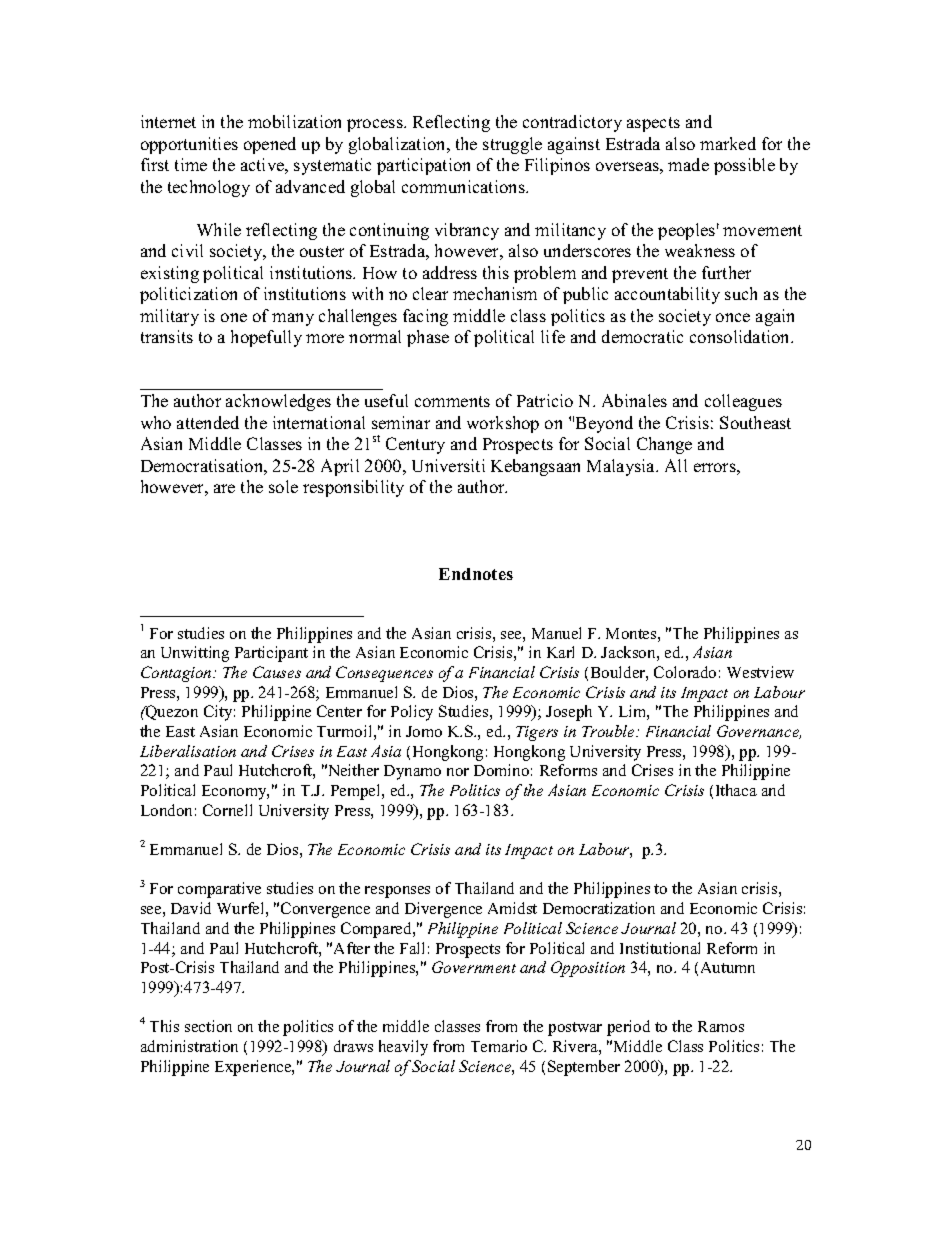  Describe the element at coordinates (685, 672) in the screenshot. I see `Colorado` at that location.
